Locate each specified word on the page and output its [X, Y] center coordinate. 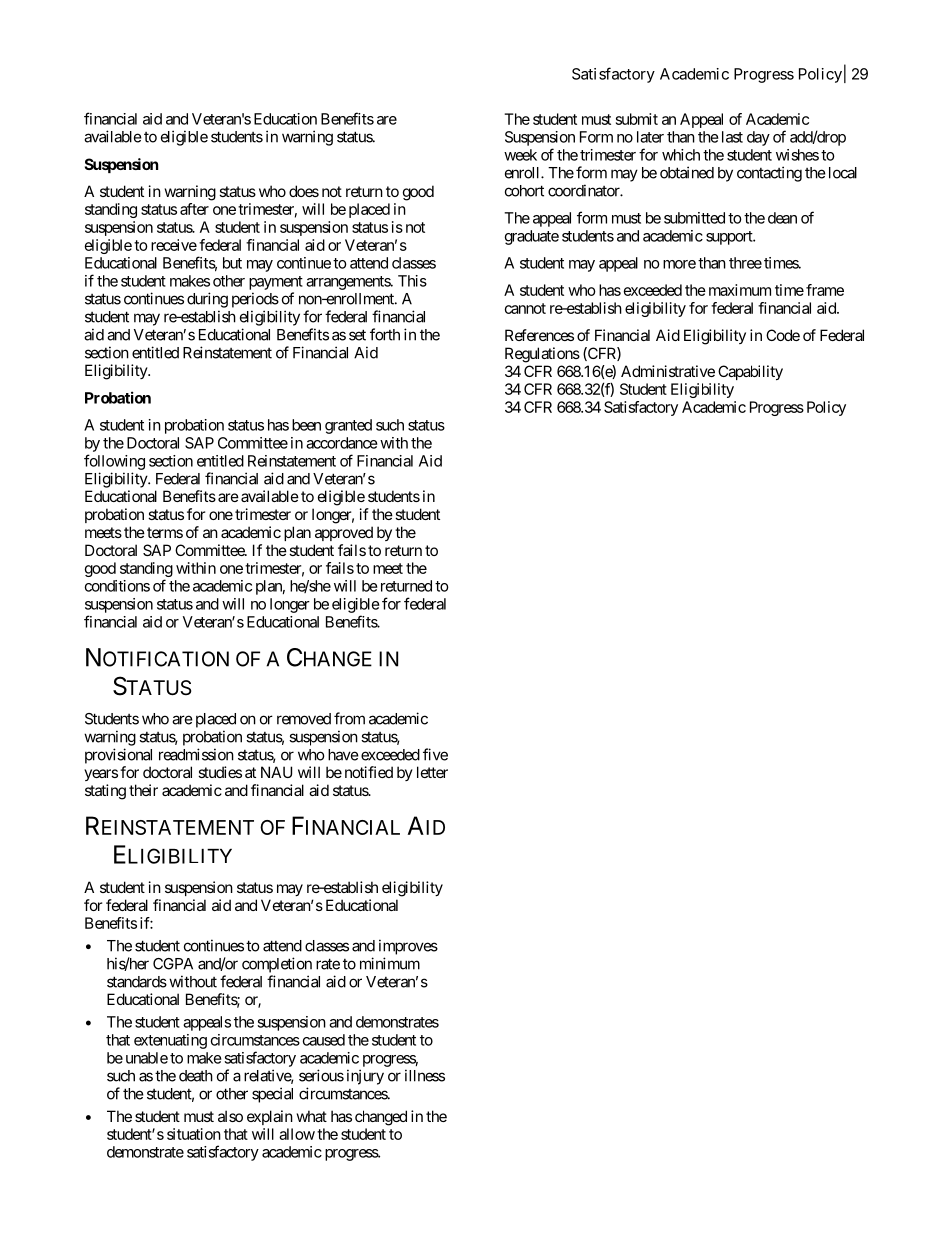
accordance [342, 443]
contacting [769, 174]
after [194, 209]
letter [432, 772]
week [520, 155]
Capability [750, 372]
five [435, 754]
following [114, 462]
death [196, 1076]
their [143, 790]
